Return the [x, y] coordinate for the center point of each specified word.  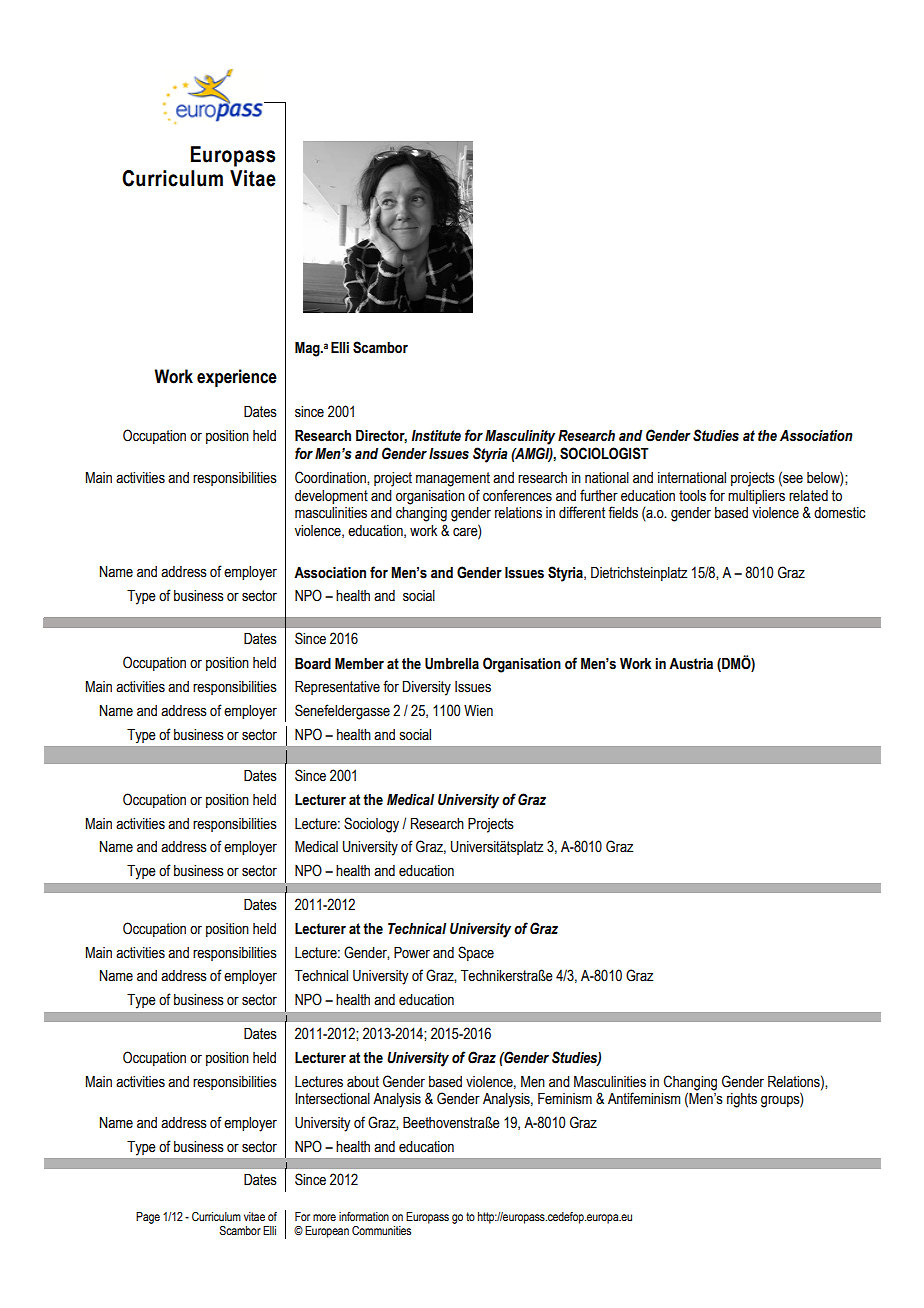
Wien [478, 711]
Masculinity [520, 437]
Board [313, 664]
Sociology [371, 825]
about [363, 1082]
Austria [691, 664]
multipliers [756, 497]
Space [476, 953]
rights [742, 1100]
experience [237, 378]
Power [412, 953]
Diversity [427, 688]
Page [148, 1218]
